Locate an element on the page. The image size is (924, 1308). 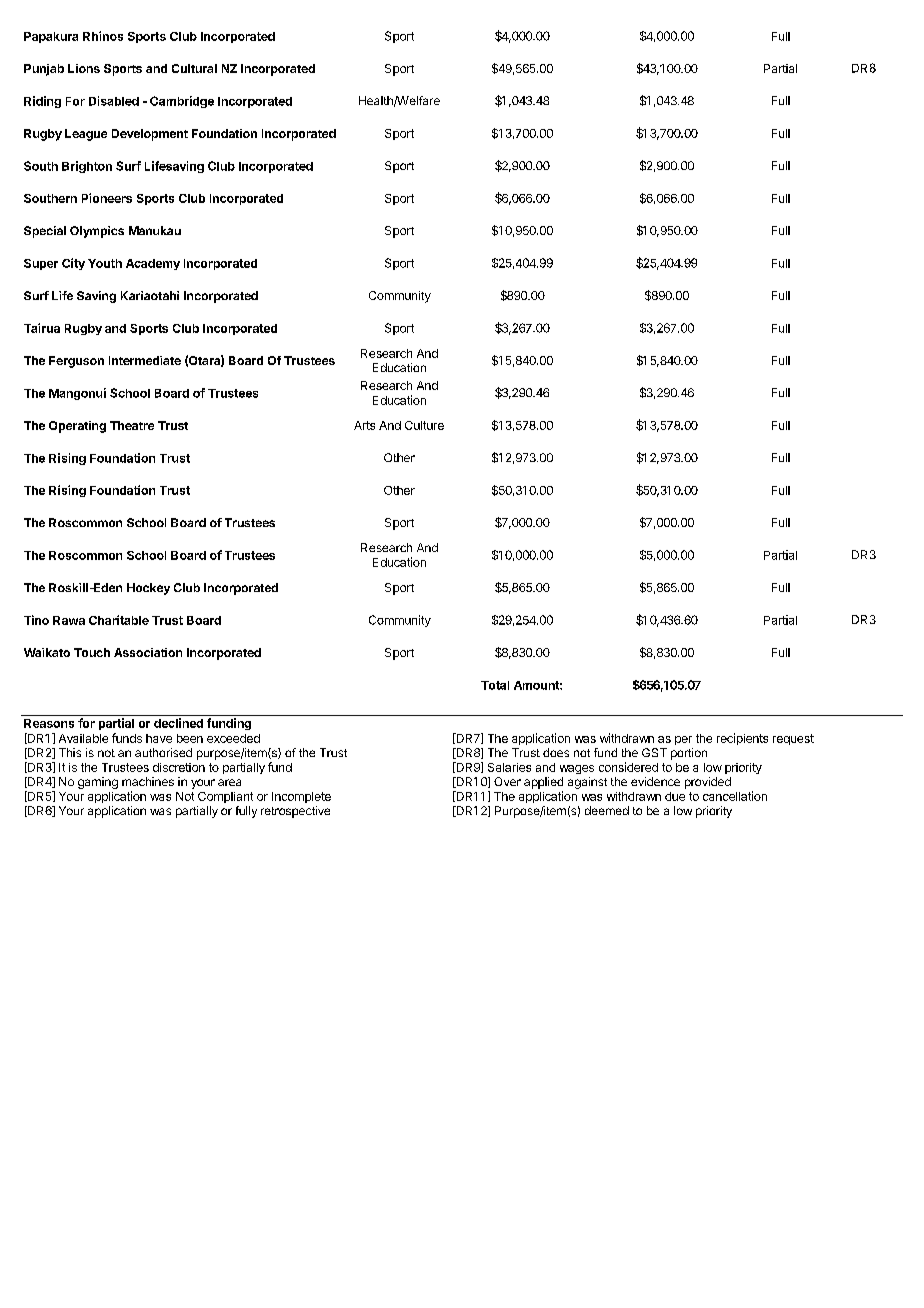
provided is located at coordinates (708, 783).
